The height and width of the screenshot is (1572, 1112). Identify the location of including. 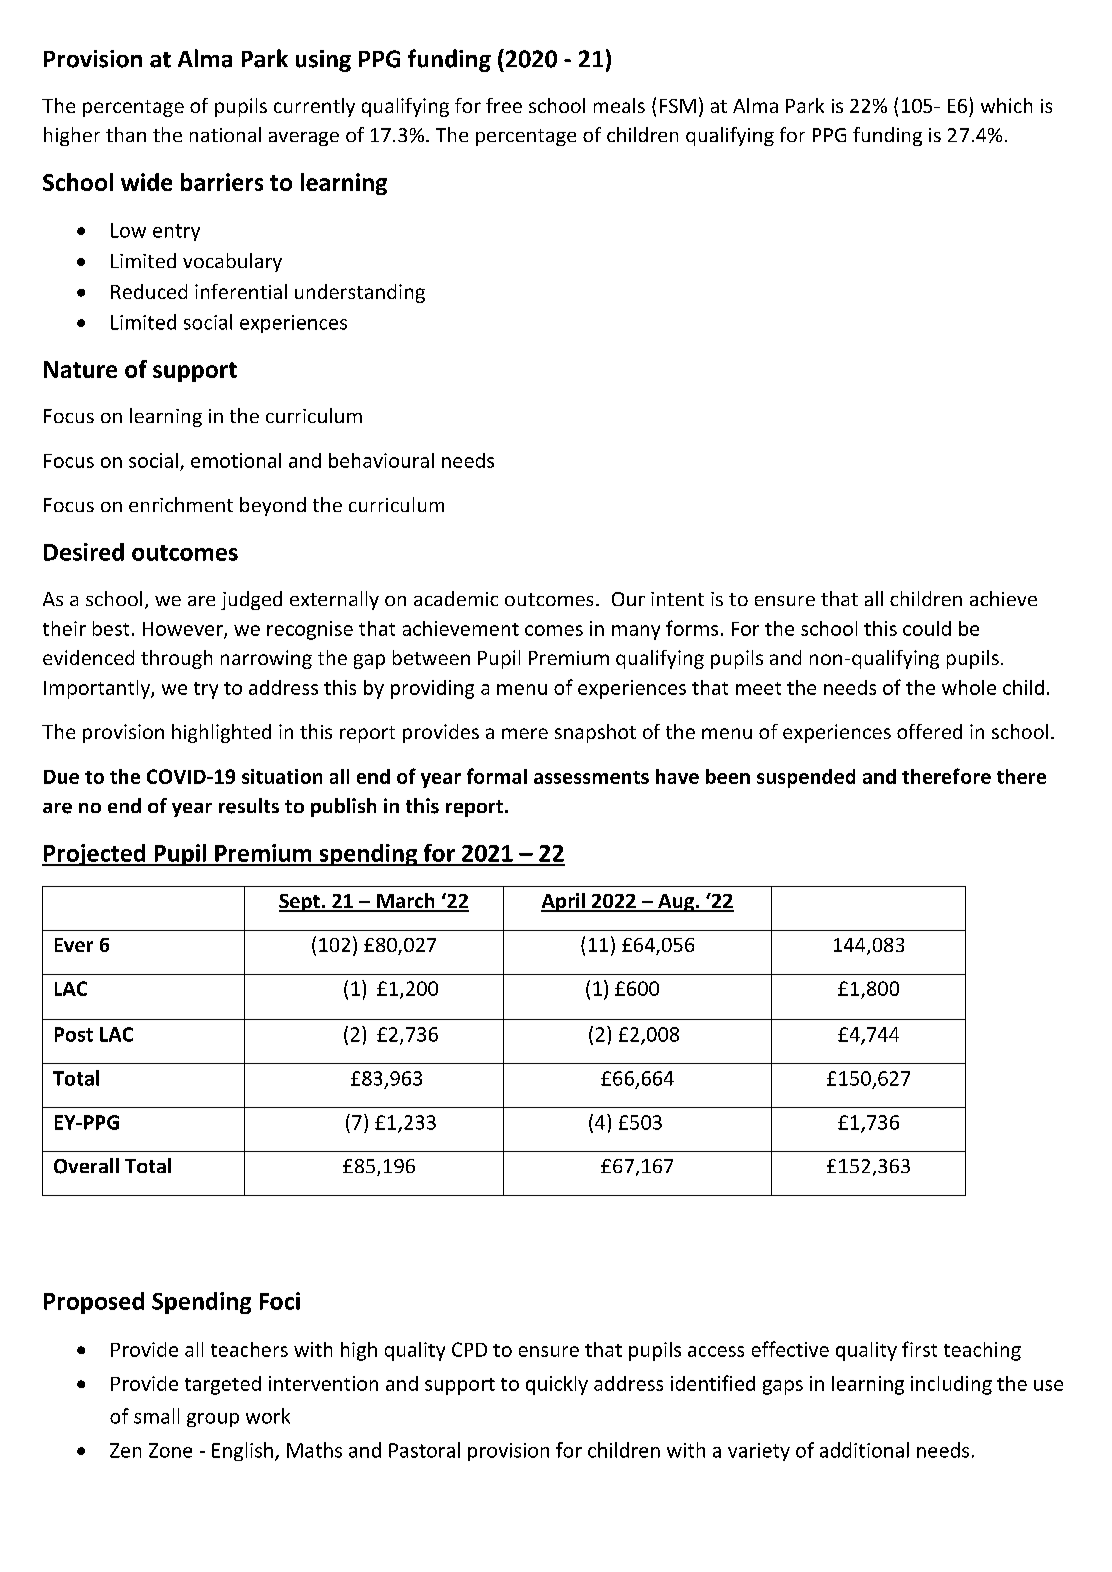
(951, 1385).
